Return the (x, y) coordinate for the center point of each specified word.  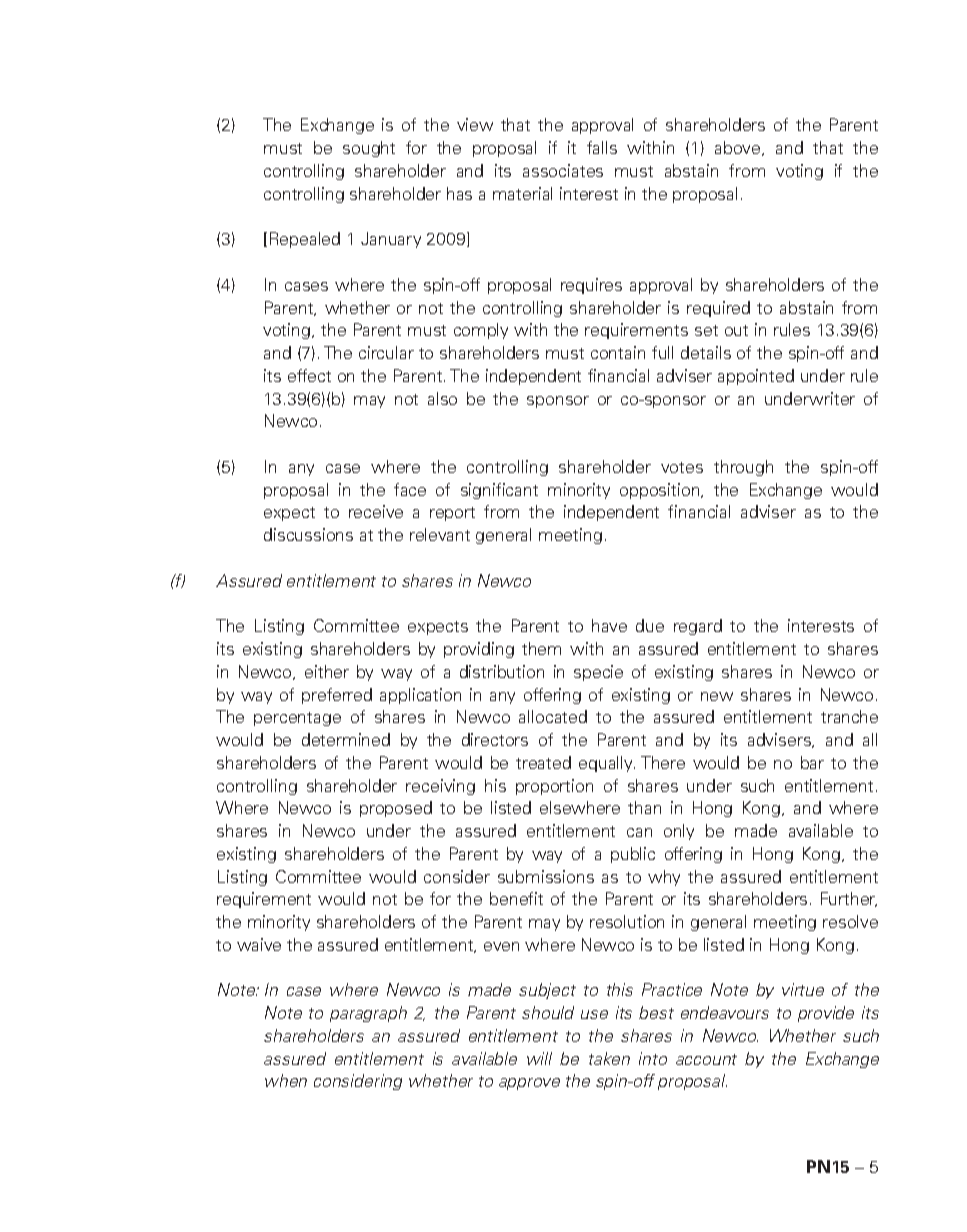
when (286, 1080)
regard (698, 627)
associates (563, 170)
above (739, 148)
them (541, 648)
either (327, 671)
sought (369, 149)
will (539, 1058)
